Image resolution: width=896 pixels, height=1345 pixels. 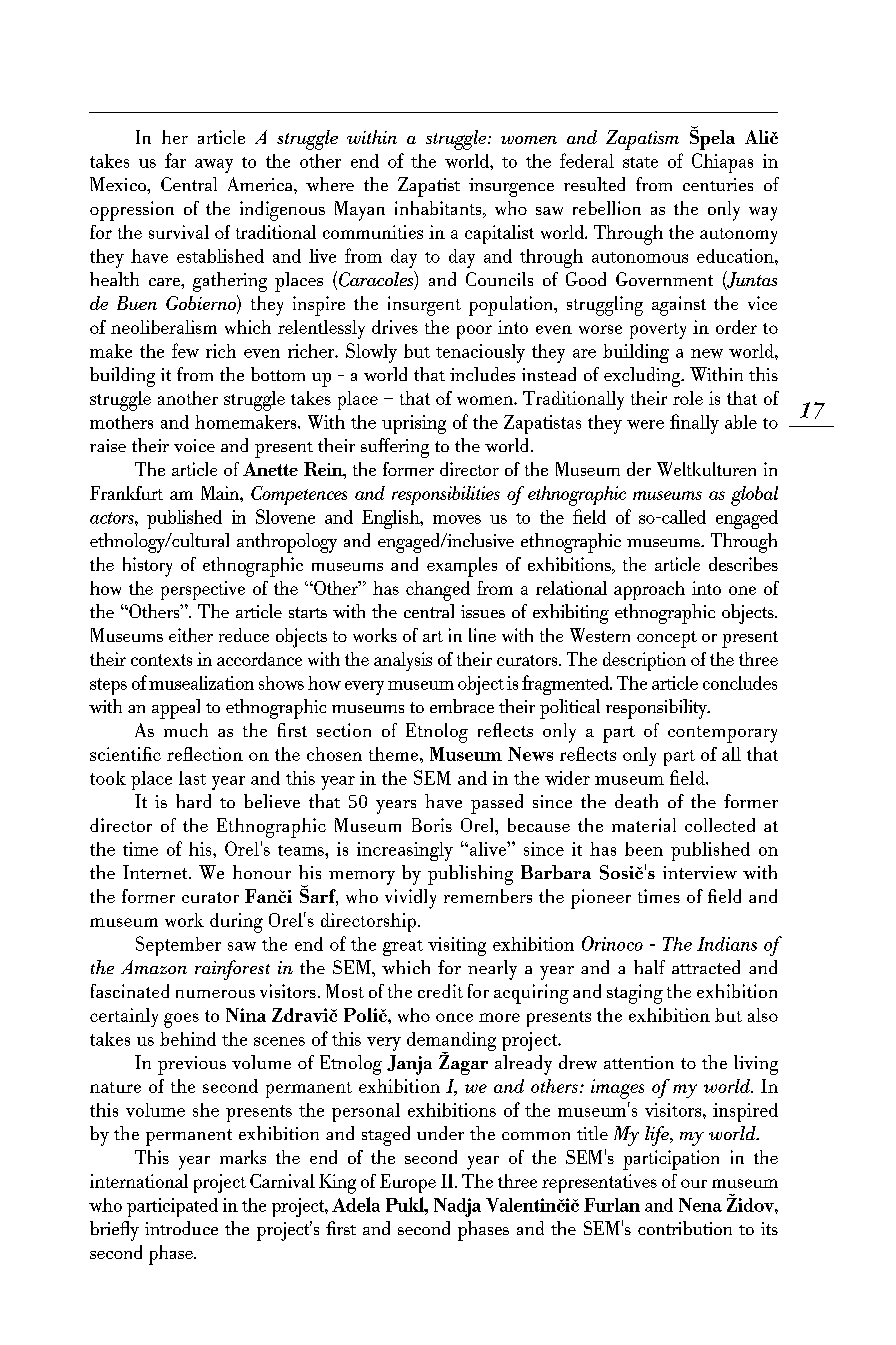 What do you see at coordinates (457, 1207) in the screenshot?
I see `Nadja` at bounding box center [457, 1207].
